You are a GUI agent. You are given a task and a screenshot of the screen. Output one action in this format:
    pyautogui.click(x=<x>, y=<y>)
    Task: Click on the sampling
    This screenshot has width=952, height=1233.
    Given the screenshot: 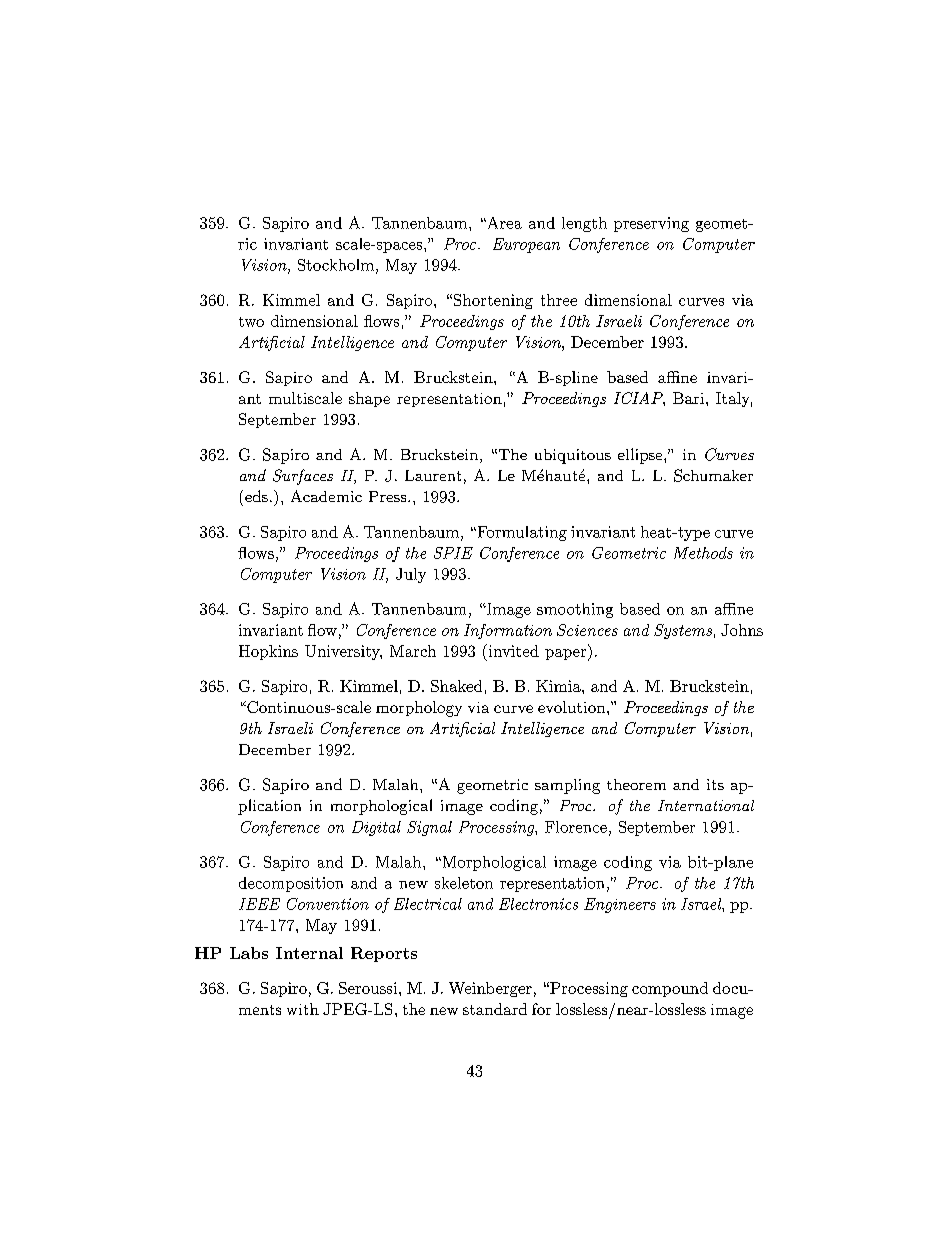 What is the action you would take?
    pyautogui.click(x=567, y=786)
